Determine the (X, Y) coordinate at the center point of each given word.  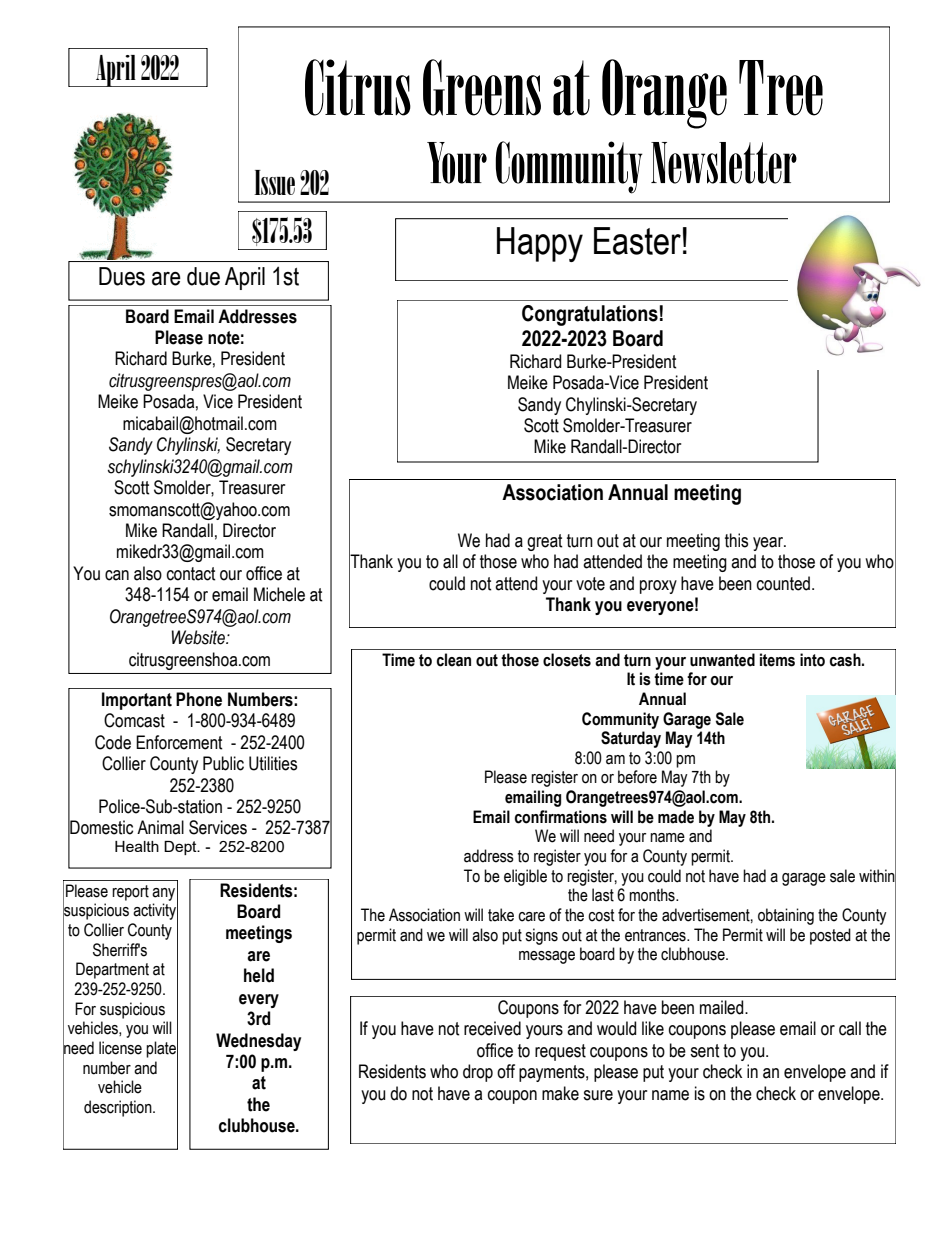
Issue (274, 182)
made (676, 817)
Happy (540, 244)
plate (162, 1049)
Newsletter (724, 163)
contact (191, 574)
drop (478, 1073)
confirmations (561, 817)
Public (223, 763)
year (769, 544)
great (545, 542)
